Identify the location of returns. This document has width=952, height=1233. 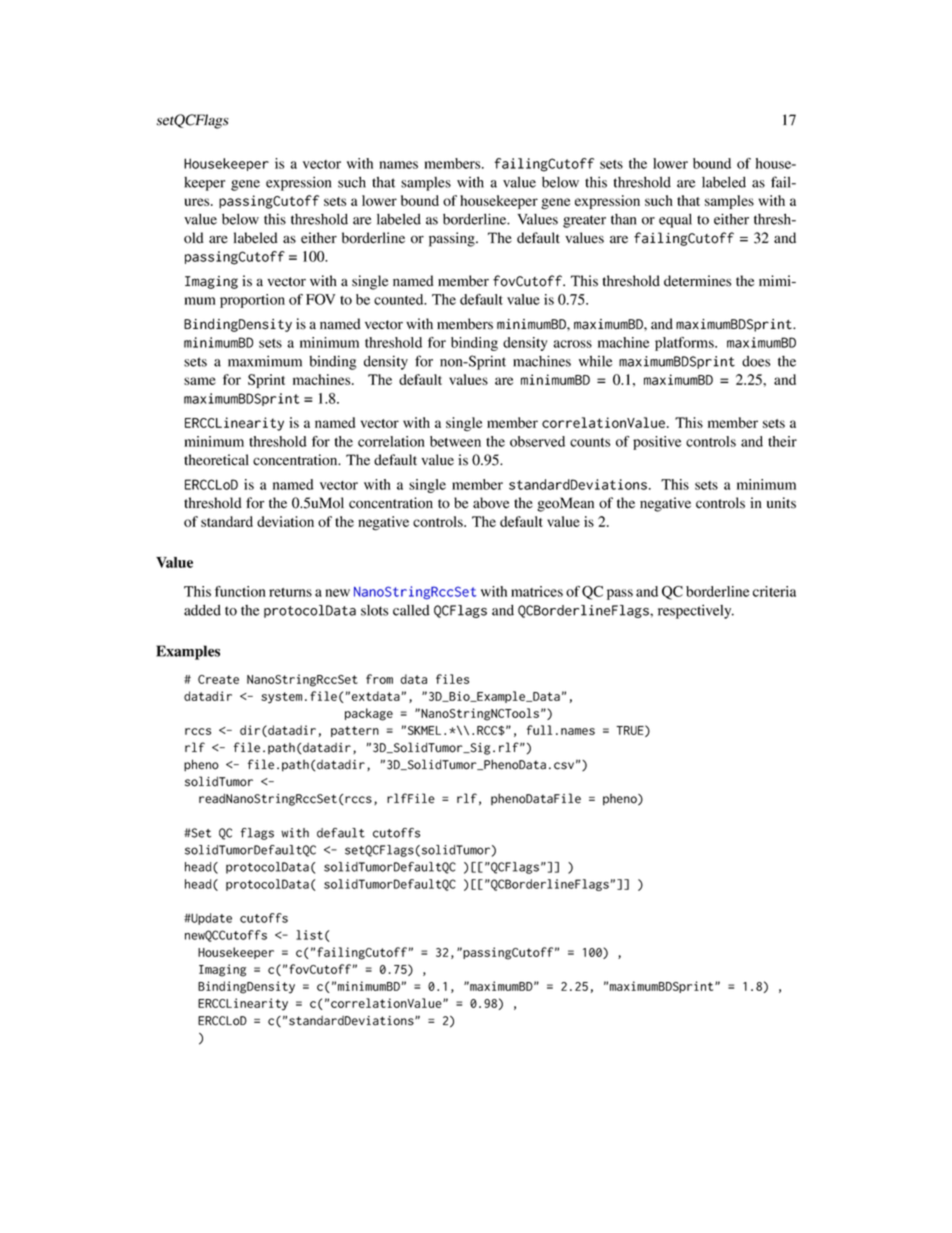
(290, 592).
